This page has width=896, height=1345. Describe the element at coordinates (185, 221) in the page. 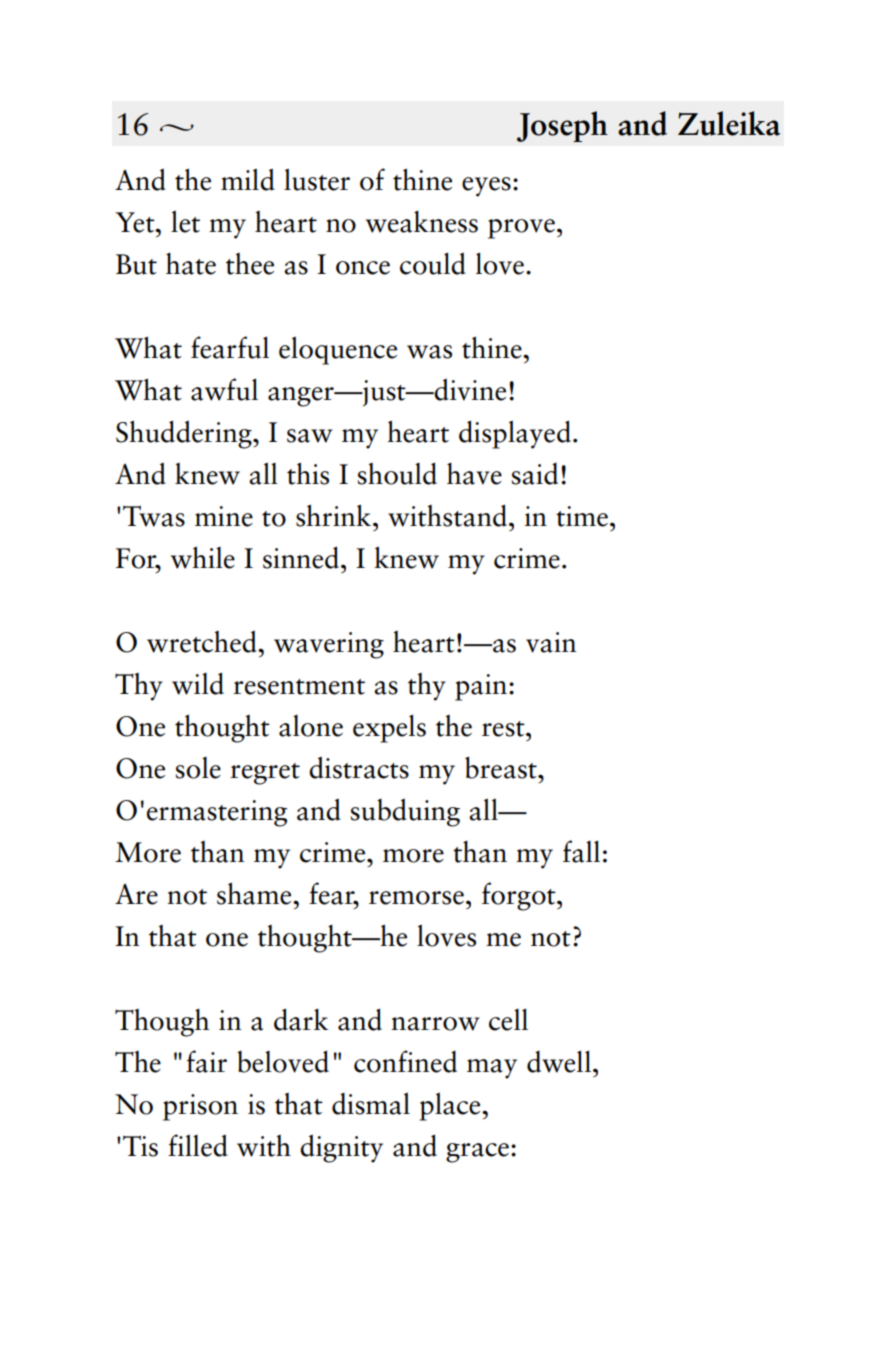

I see `let` at that location.
